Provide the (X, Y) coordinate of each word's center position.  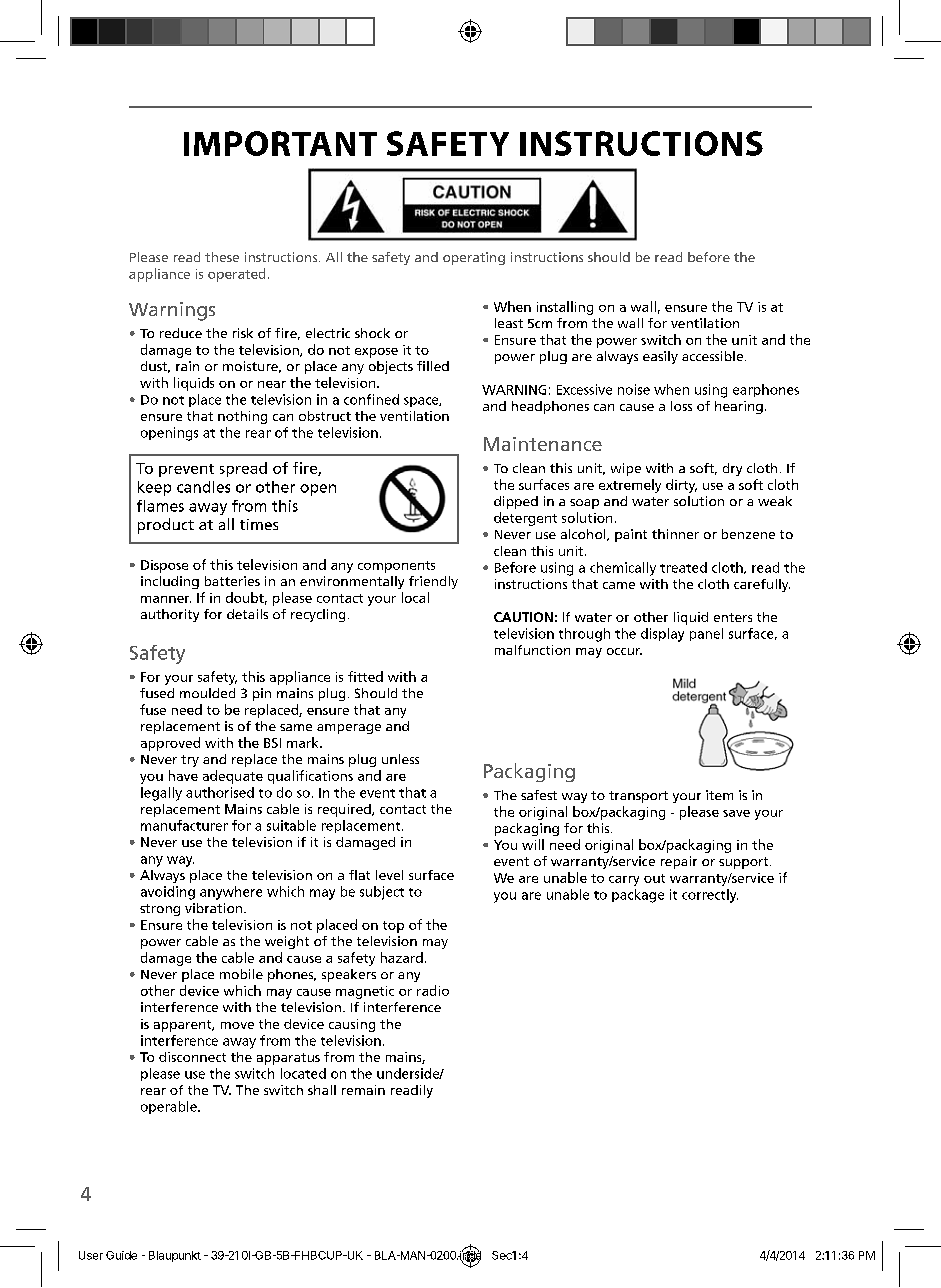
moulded (207, 693)
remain (363, 1090)
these (222, 257)
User (91, 1255)
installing (565, 308)
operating (474, 258)
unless (400, 759)
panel (706, 634)
